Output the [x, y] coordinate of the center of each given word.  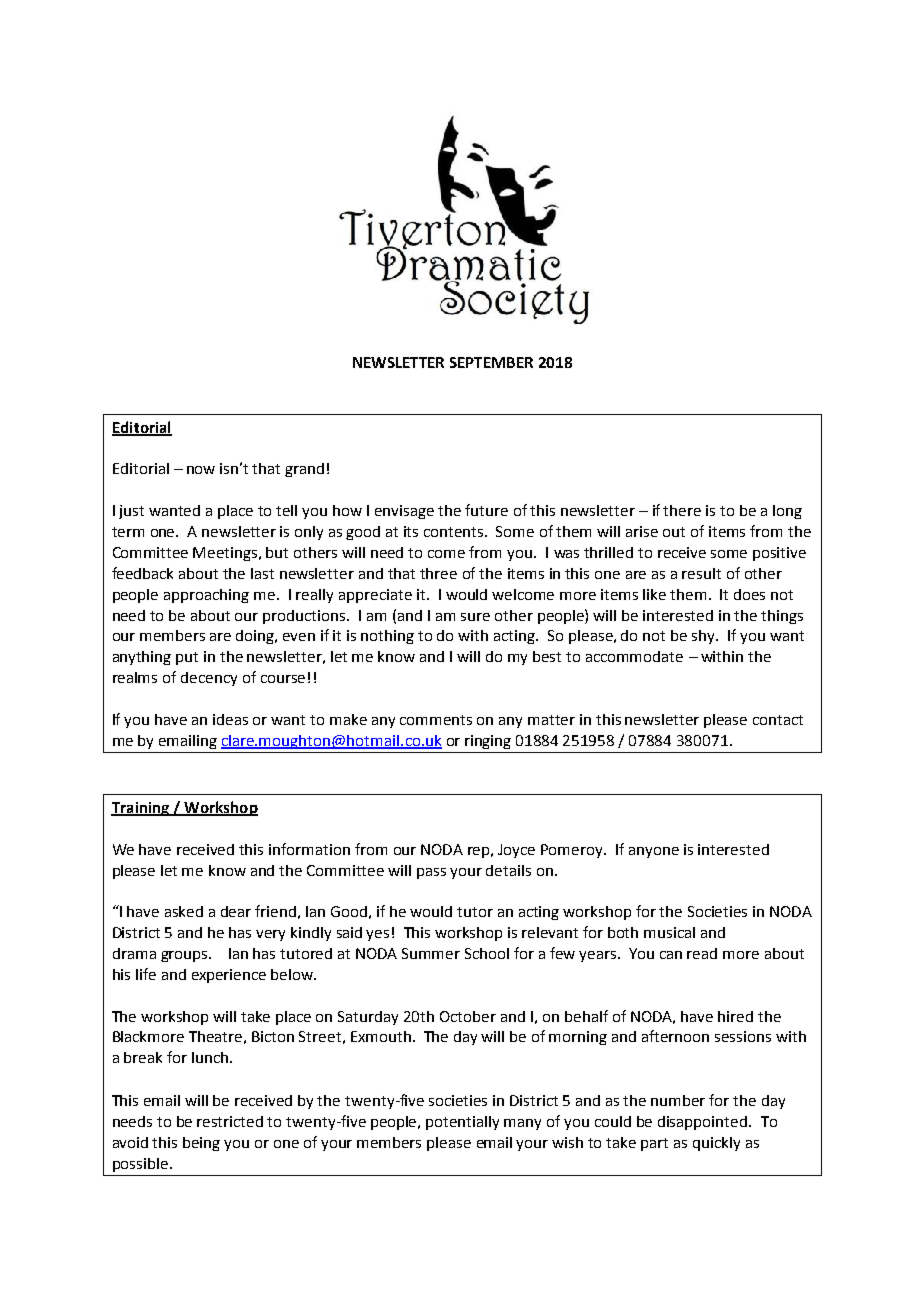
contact [778, 720]
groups [185, 956]
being [201, 1144]
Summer [431, 953]
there [682, 510]
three [438, 573]
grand [304, 470]
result [701, 573]
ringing [488, 742]
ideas [230, 719]
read [702, 953]
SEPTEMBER [491, 362]
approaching [206, 596]
